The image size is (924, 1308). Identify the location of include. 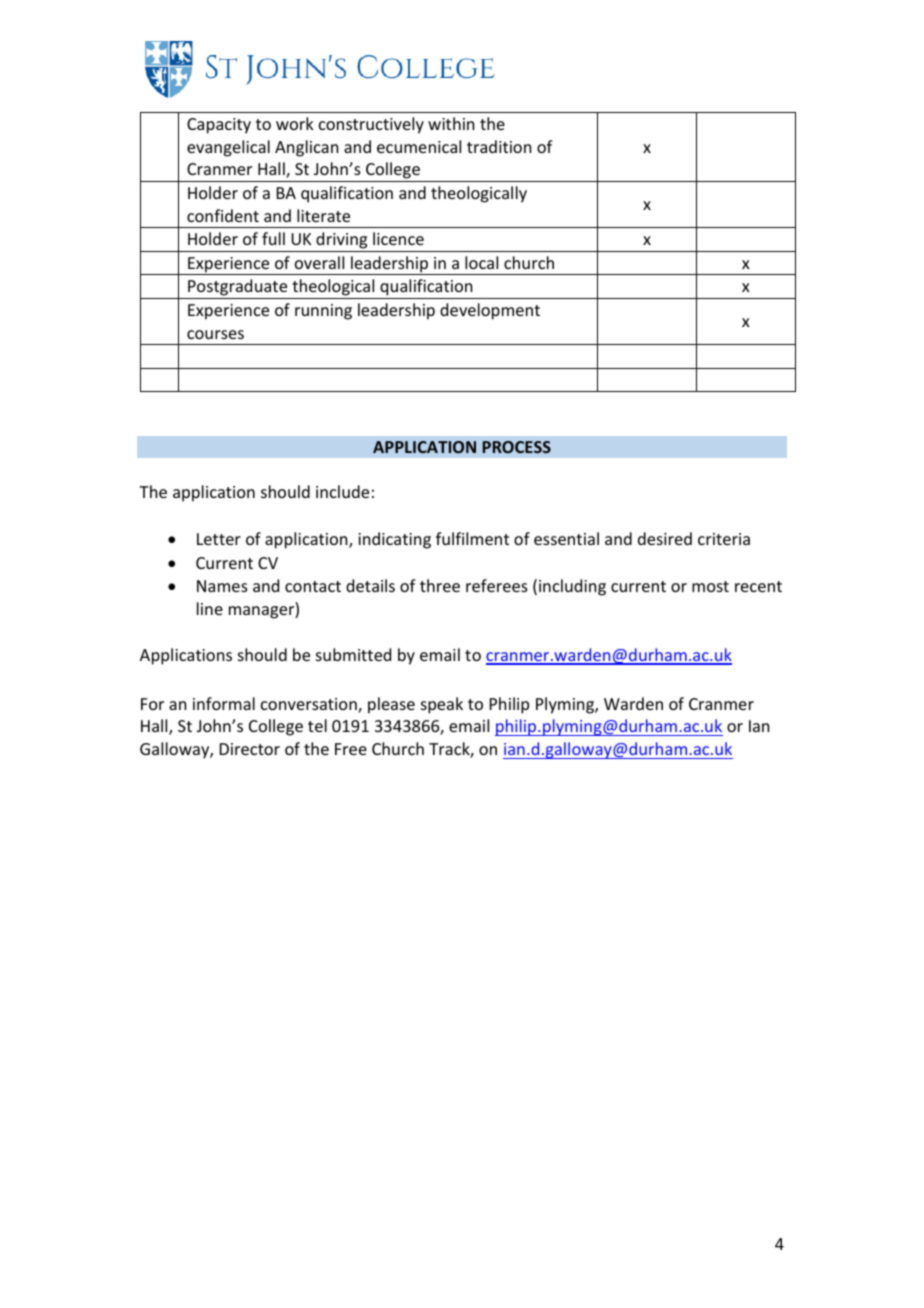
(342, 491).
